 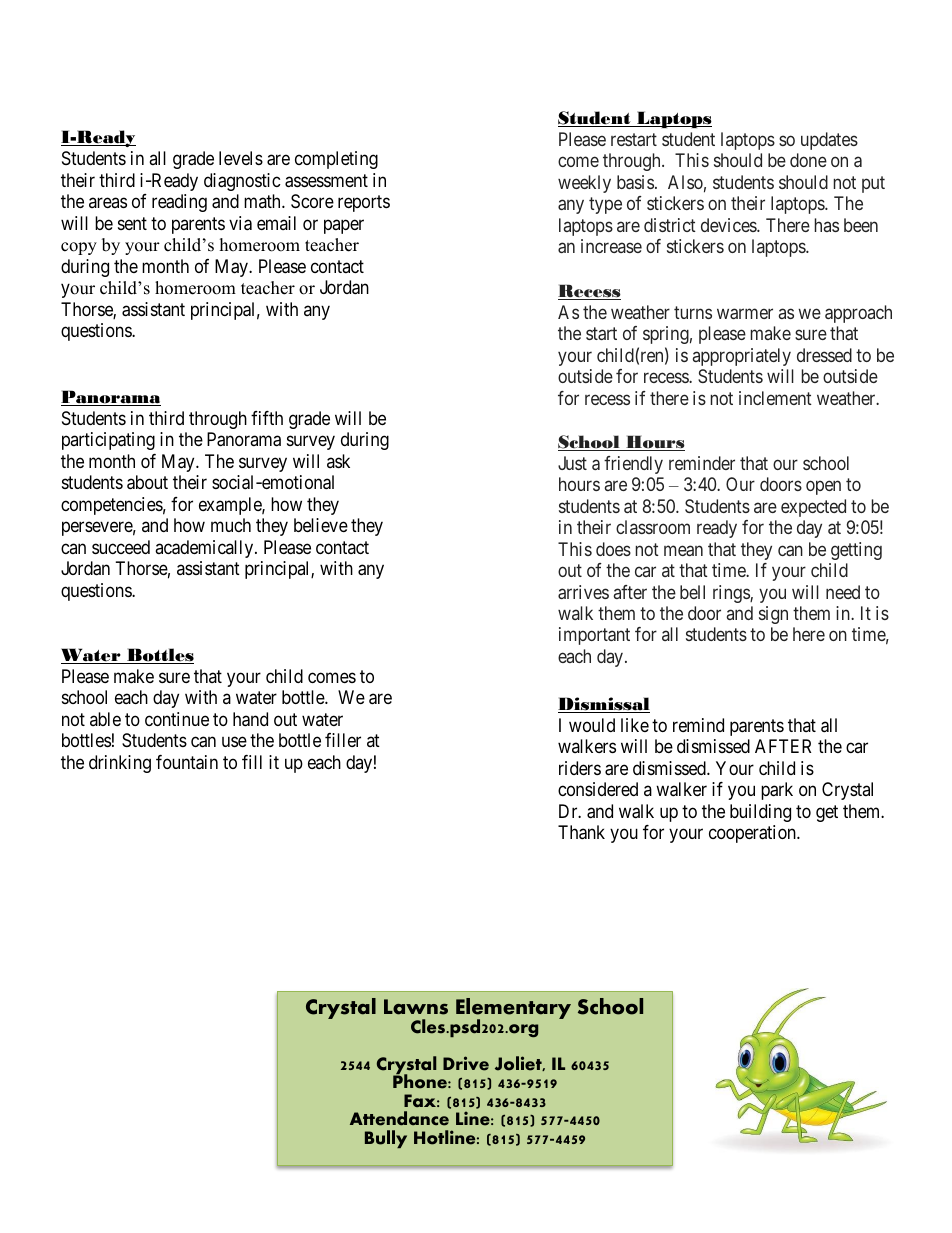 What do you see at coordinates (775, 398) in the document?
I see `inclement` at bounding box center [775, 398].
